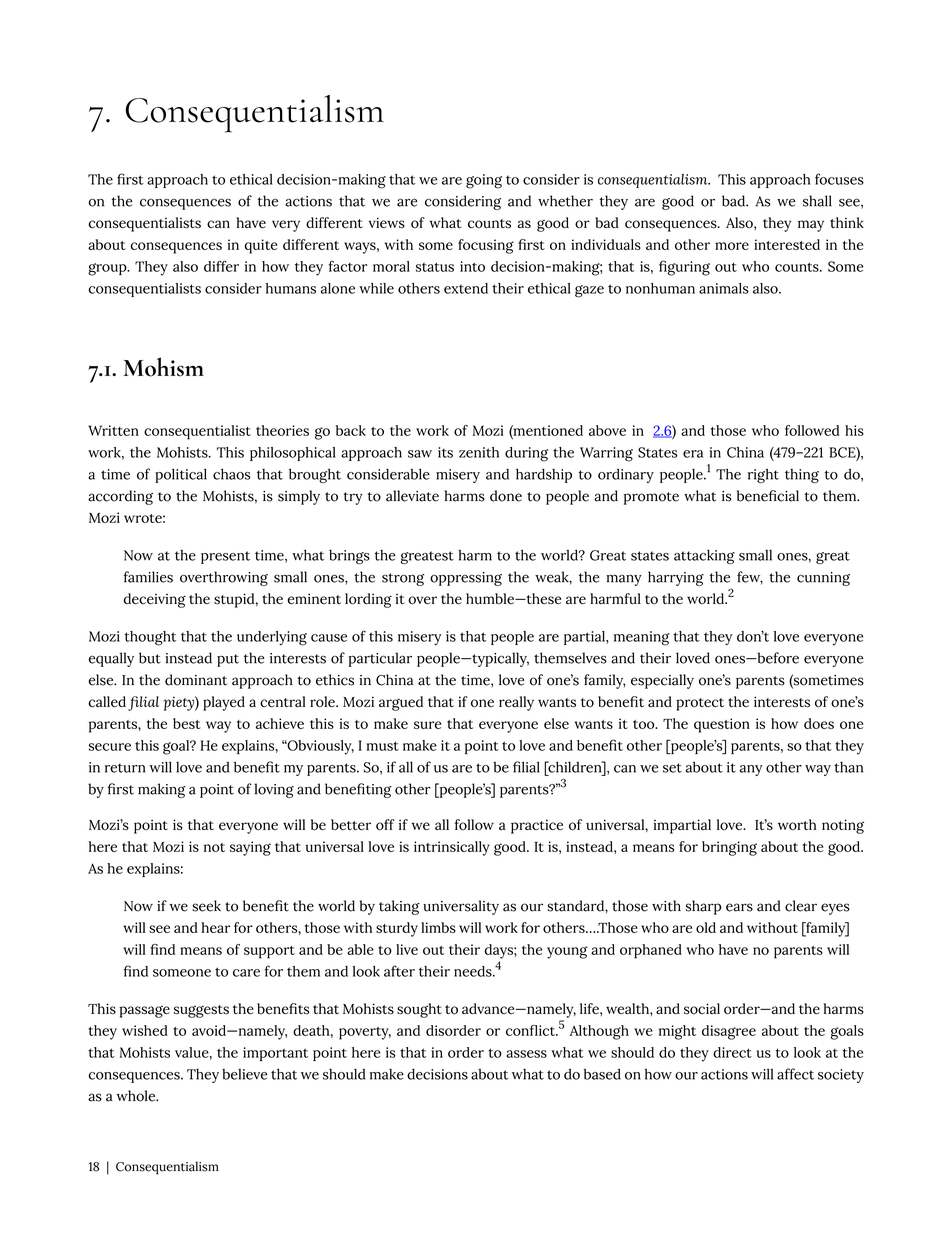  What do you see at coordinates (125, 768) in the document?
I see `return` at bounding box center [125, 768].
